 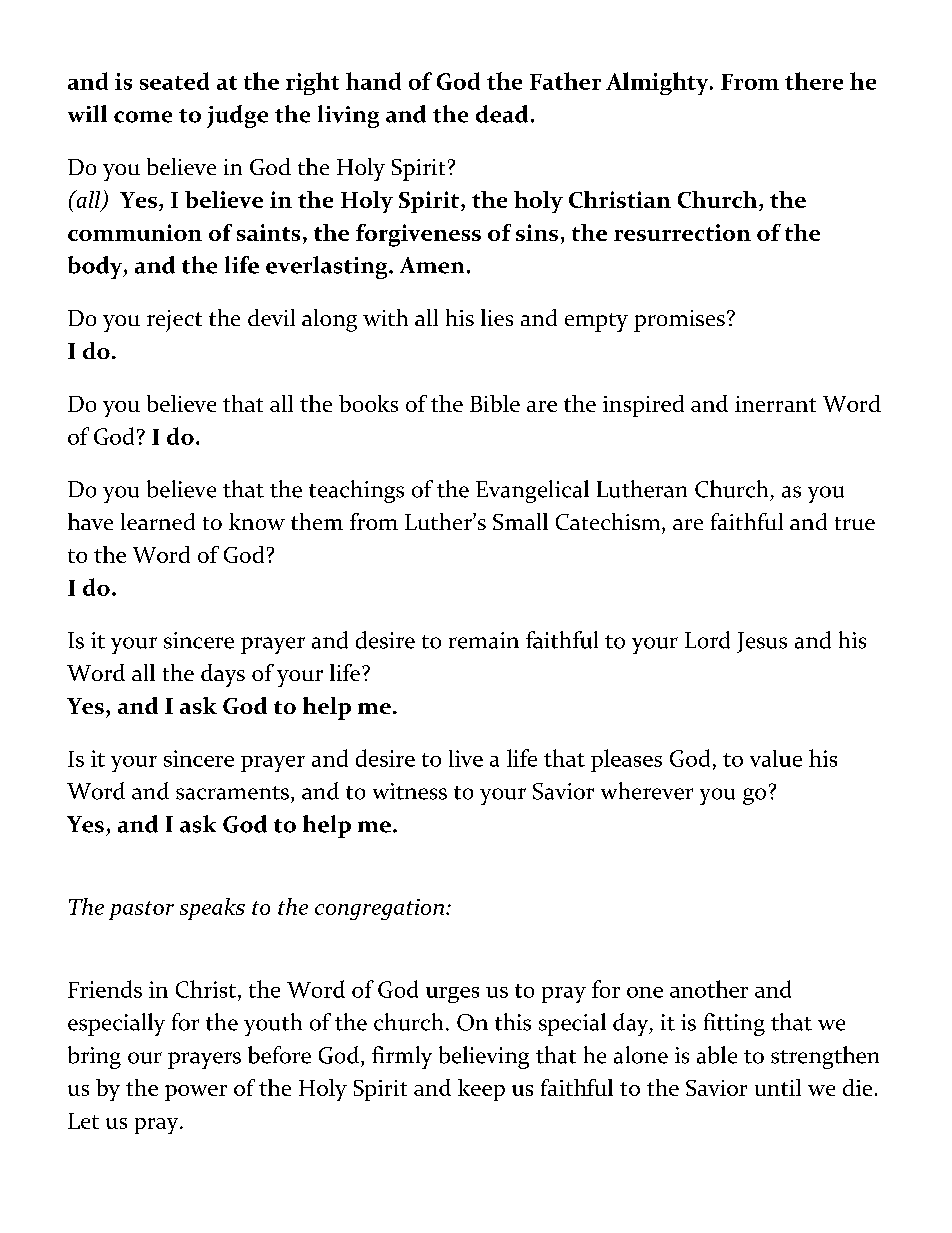 I want to click on Bible, so click(x=495, y=403).
